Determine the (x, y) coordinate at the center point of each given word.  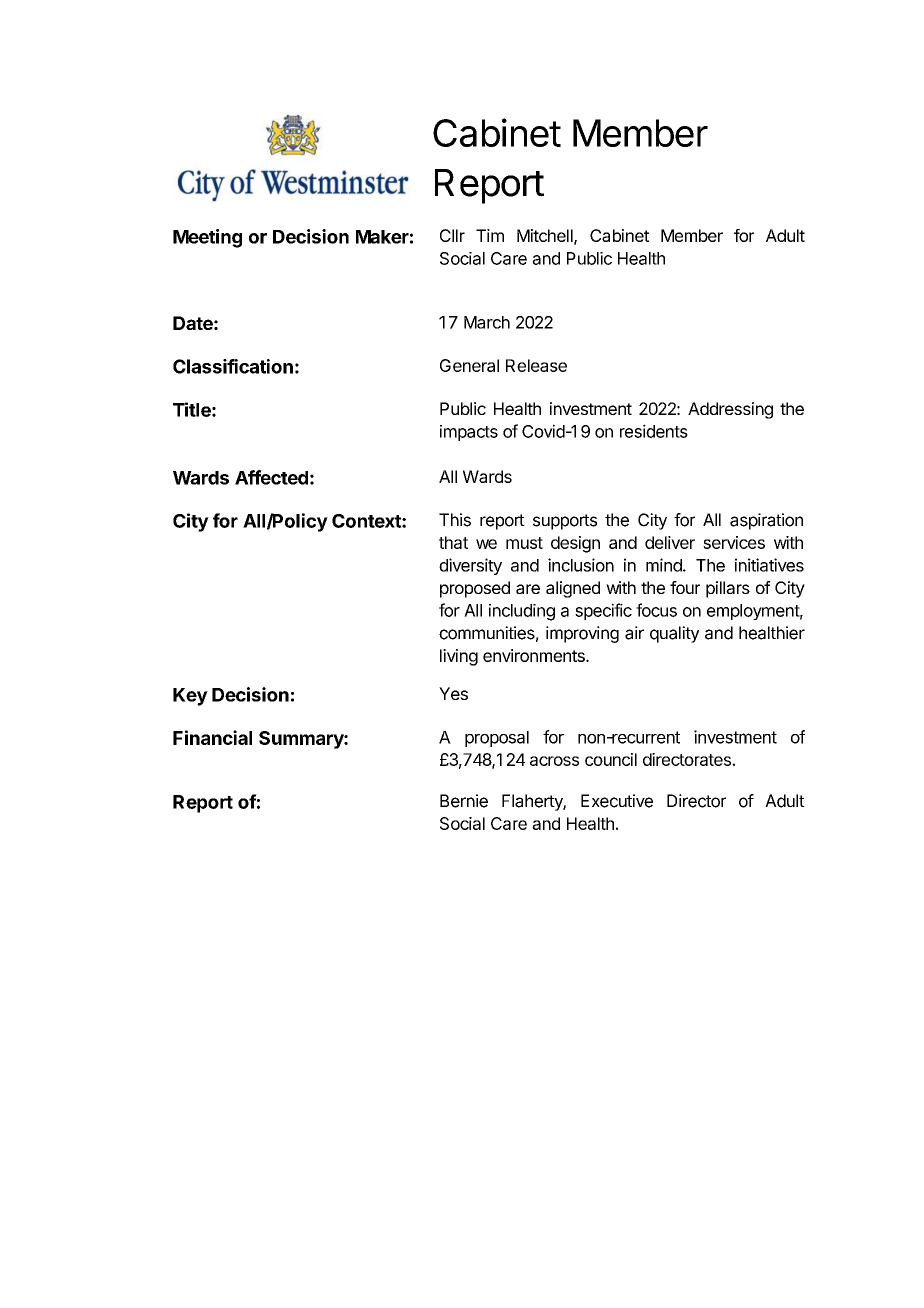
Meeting (207, 238)
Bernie (464, 801)
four (685, 587)
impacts (469, 433)
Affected (271, 477)
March (487, 322)
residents (654, 431)
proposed (475, 589)
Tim (490, 235)
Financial (212, 737)
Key (190, 697)
